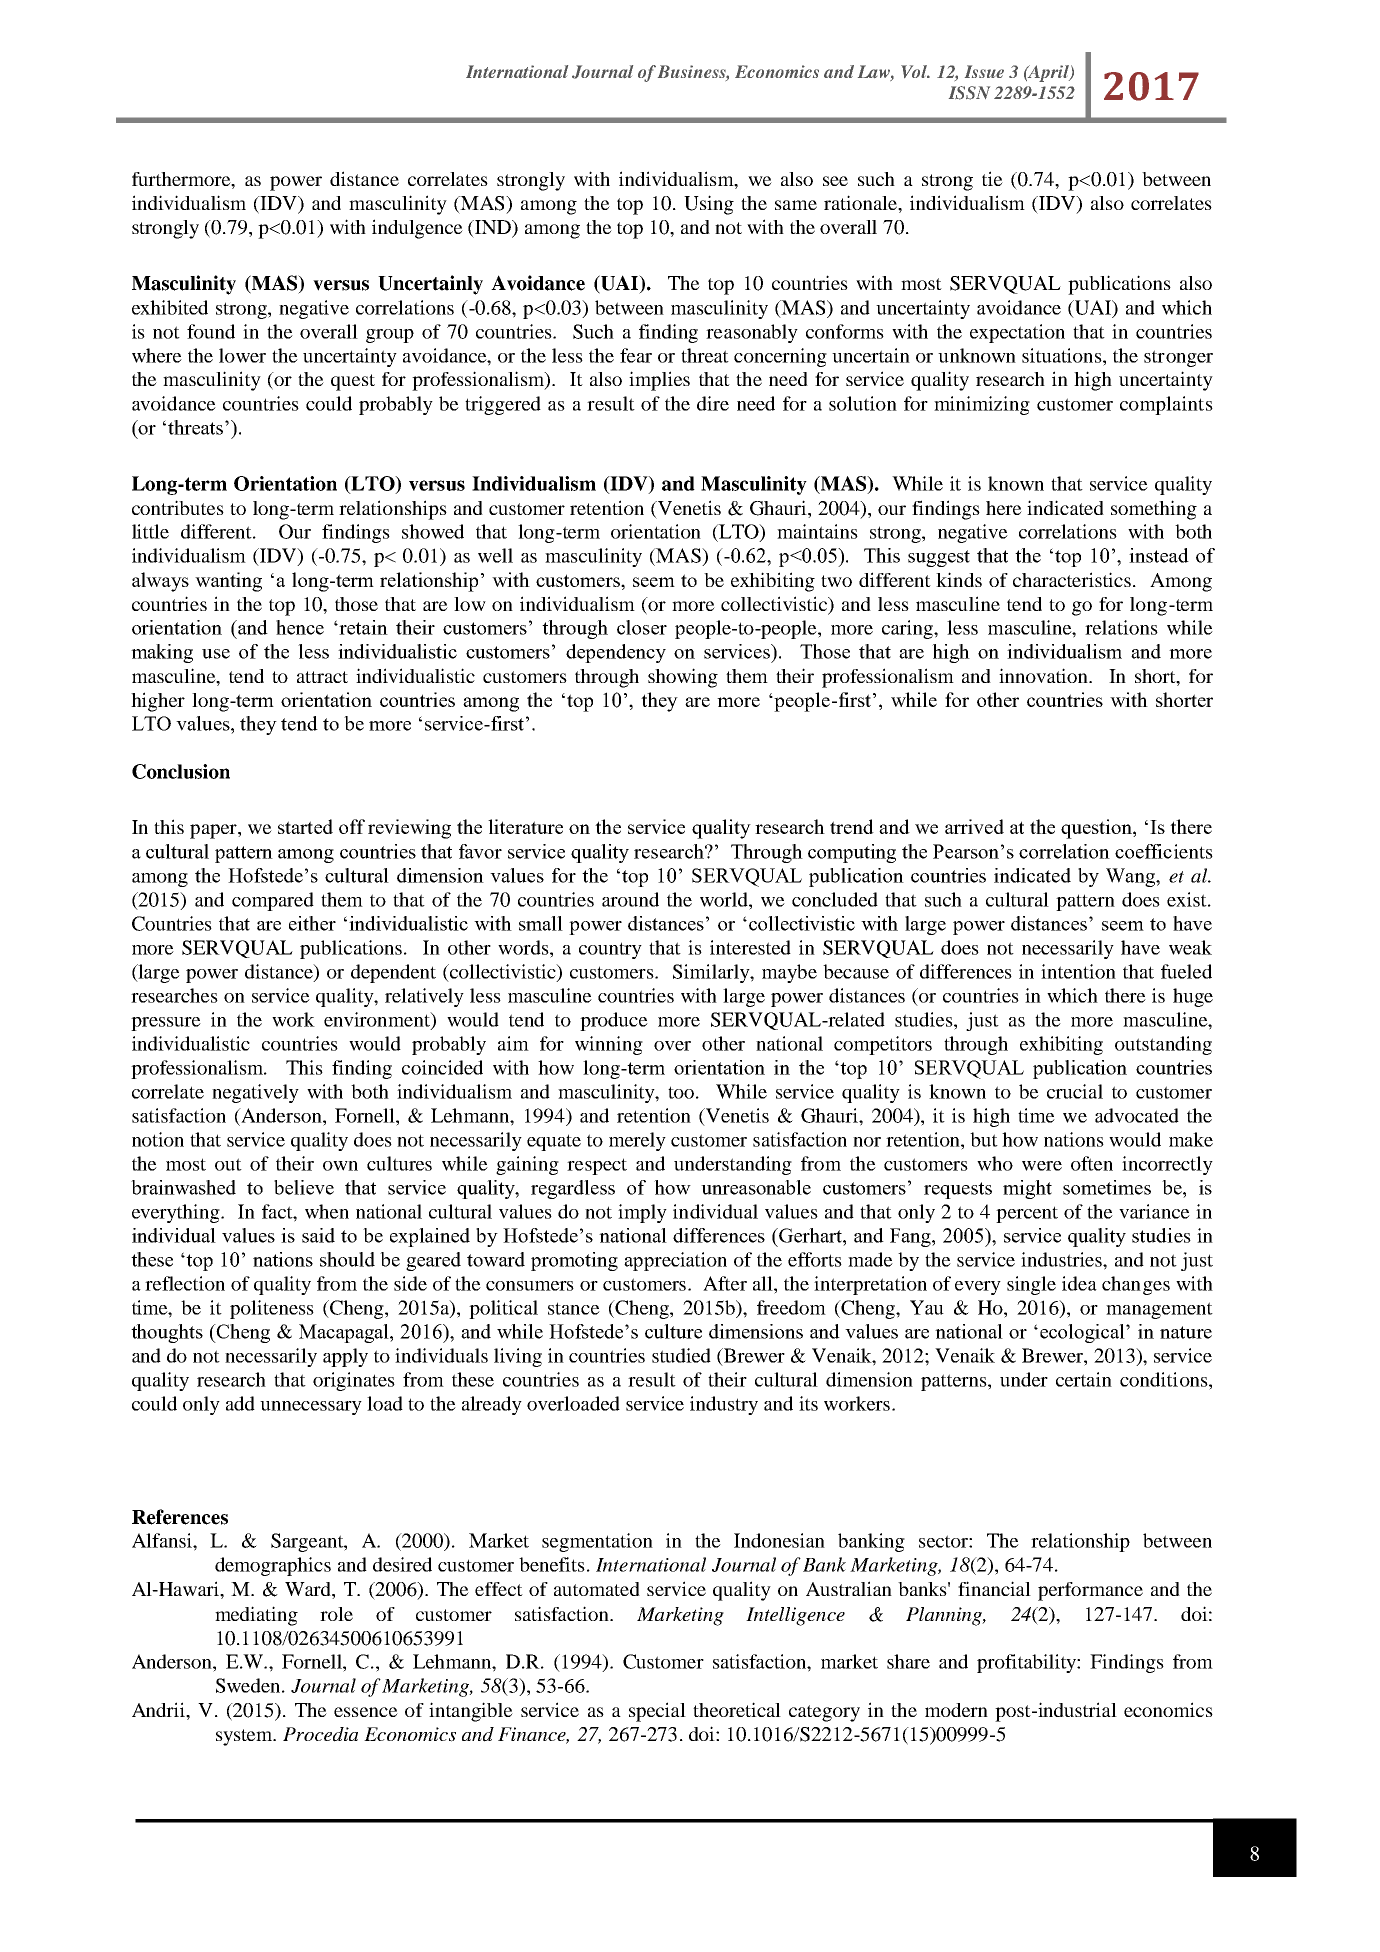 The image size is (1380, 1952). What do you see at coordinates (713, 403) in the page?
I see `dire` at bounding box center [713, 403].
